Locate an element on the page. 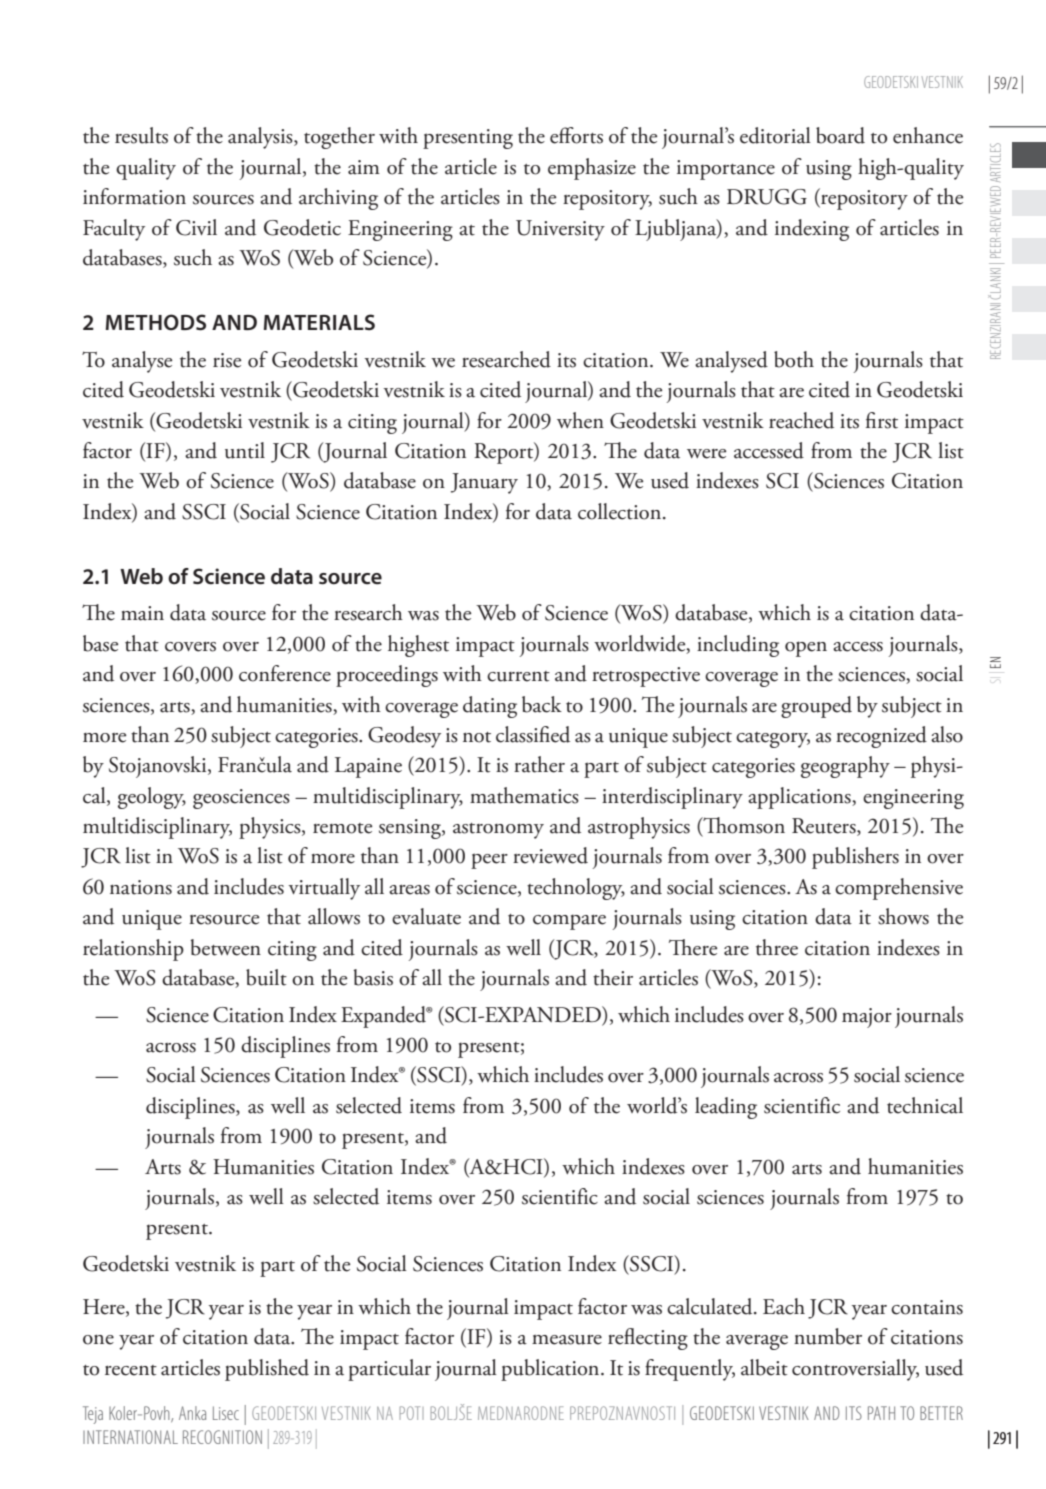  board is located at coordinates (840, 135).
